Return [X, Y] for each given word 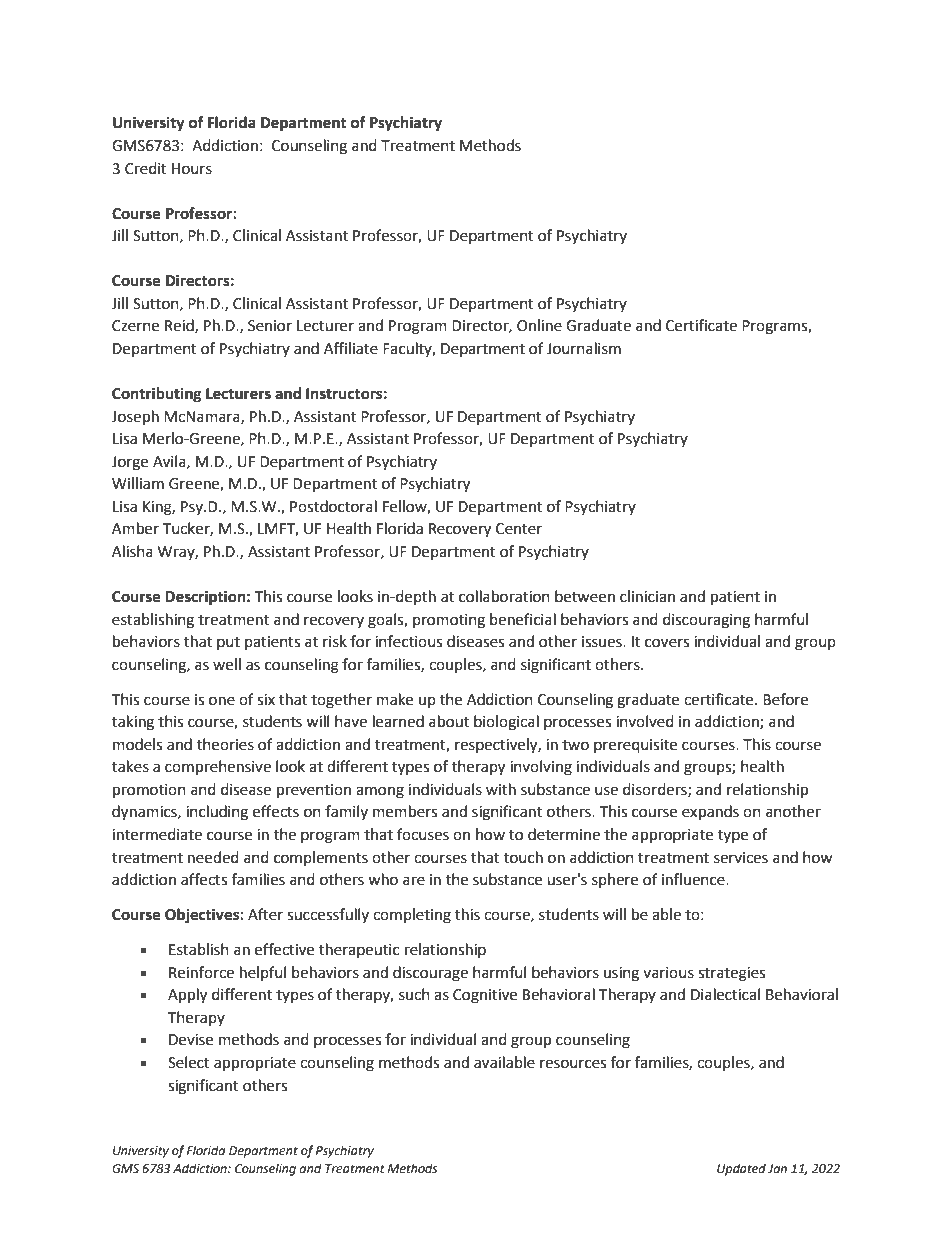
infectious [408, 641]
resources [573, 1064]
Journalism [584, 348]
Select [189, 1062]
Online [539, 325]
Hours [192, 169]
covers [667, 643]
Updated [741, 1169]
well [227, 664]
